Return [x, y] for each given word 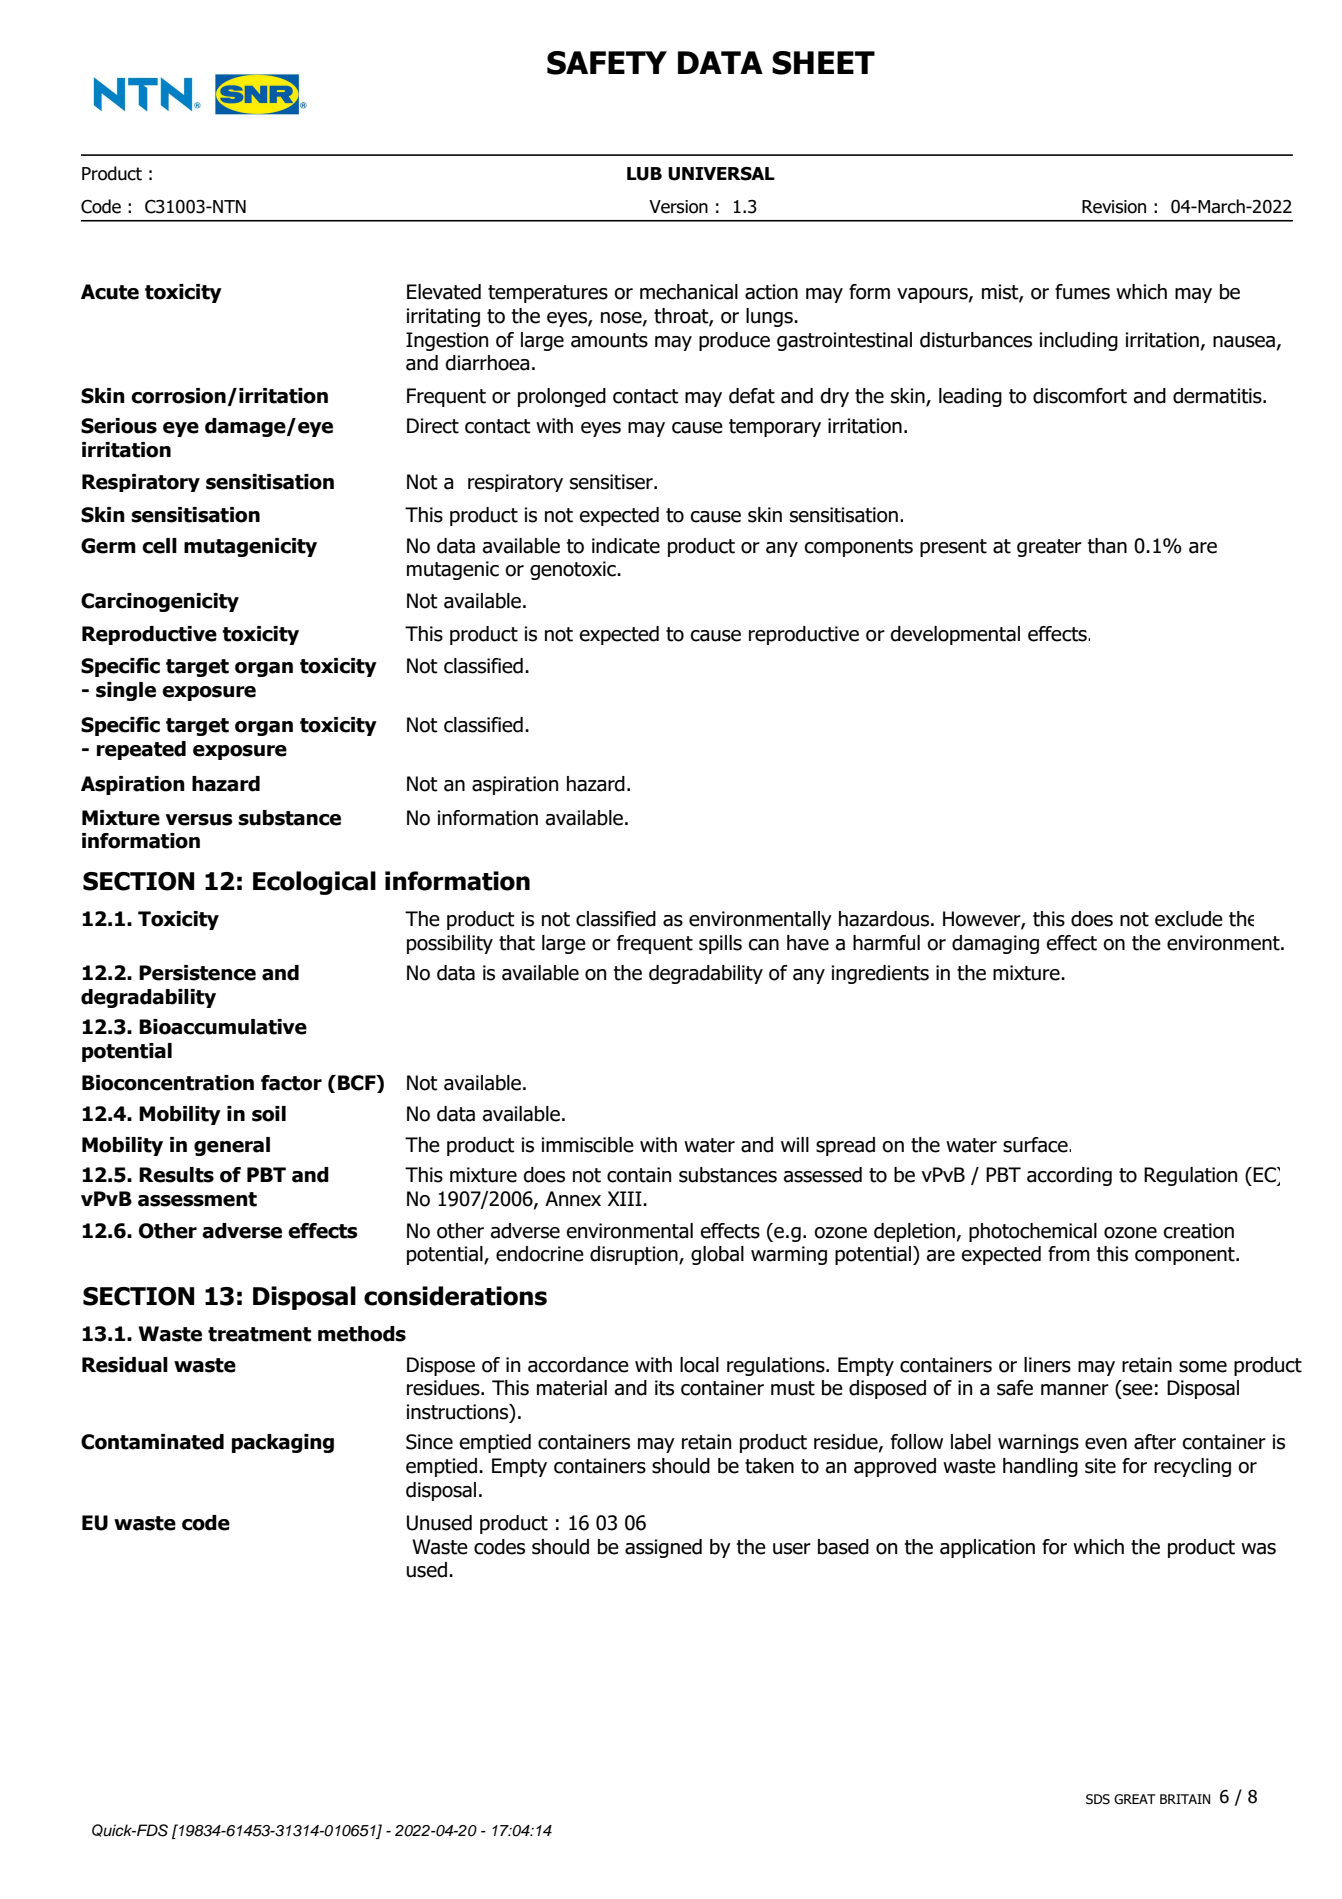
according [1069, 1176]
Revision [1114, 207]
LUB [644, 174]
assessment [197, 1199]
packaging [283, 1443]
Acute [110, 292]
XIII [626, 1198]
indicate [626, 546]
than [1107, 546]
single [126, 691]
